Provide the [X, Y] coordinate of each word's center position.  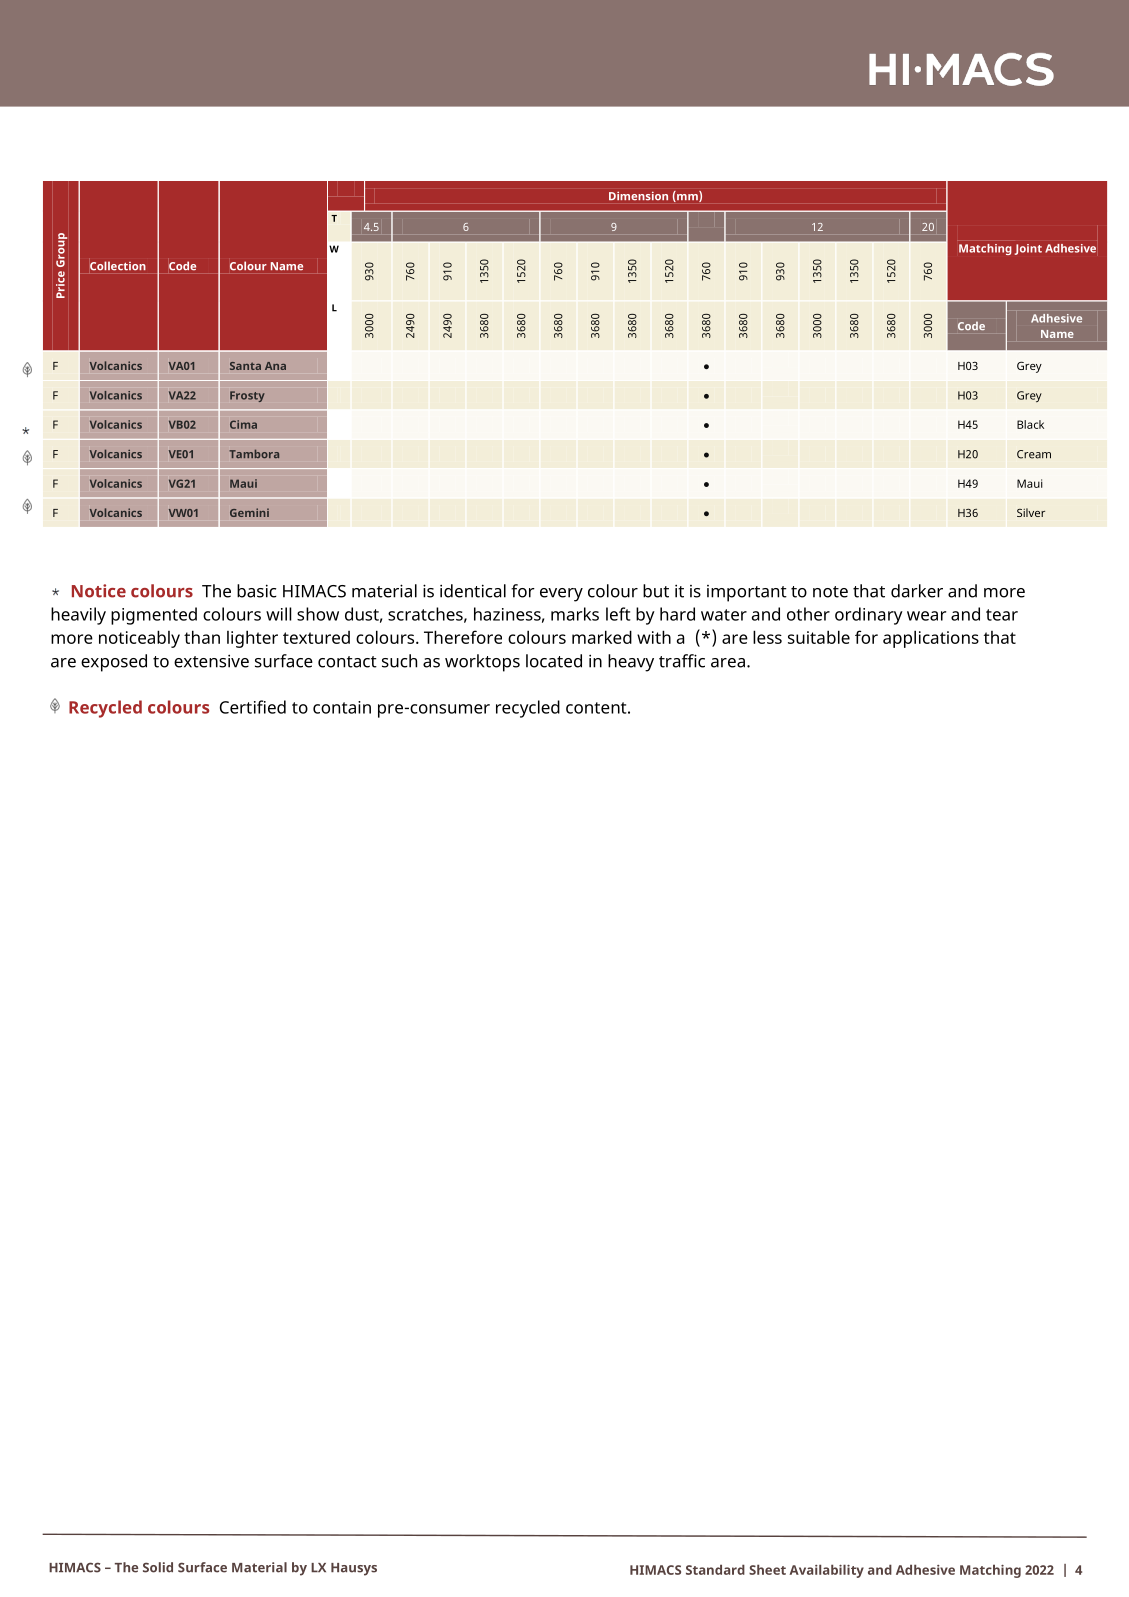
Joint [1028, 249]
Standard [715, 1569]
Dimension [638, 196]
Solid [158, 1567]
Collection [118, 266]
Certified [253, 707]
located [554, 661]
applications [931, 639]
